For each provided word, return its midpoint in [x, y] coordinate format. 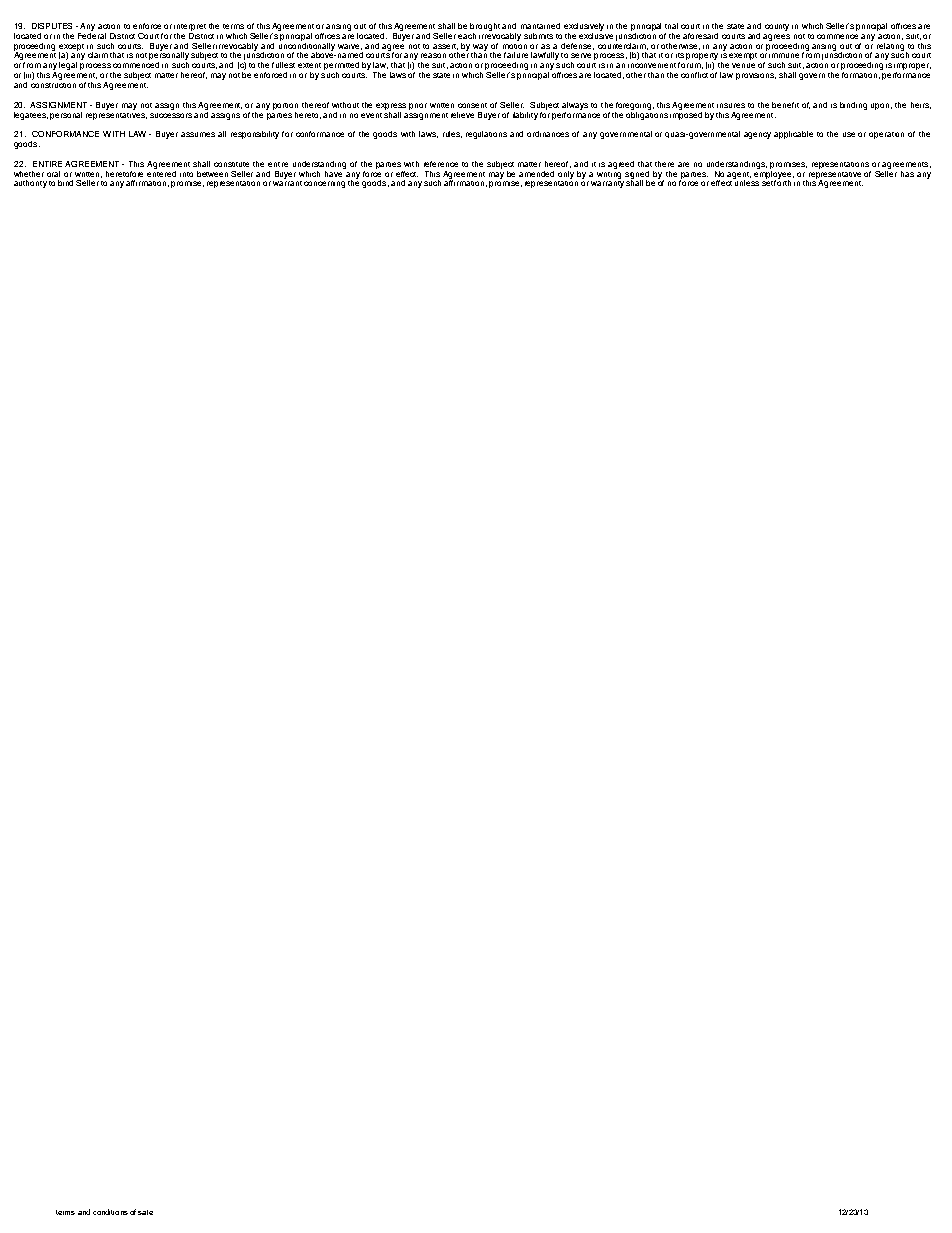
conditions [110, 1212]
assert [445, 47]
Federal [92, 34]
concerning [324, 184]
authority [30, 184]
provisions [756, 76]
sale [145, 1212]
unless [746, 182]
